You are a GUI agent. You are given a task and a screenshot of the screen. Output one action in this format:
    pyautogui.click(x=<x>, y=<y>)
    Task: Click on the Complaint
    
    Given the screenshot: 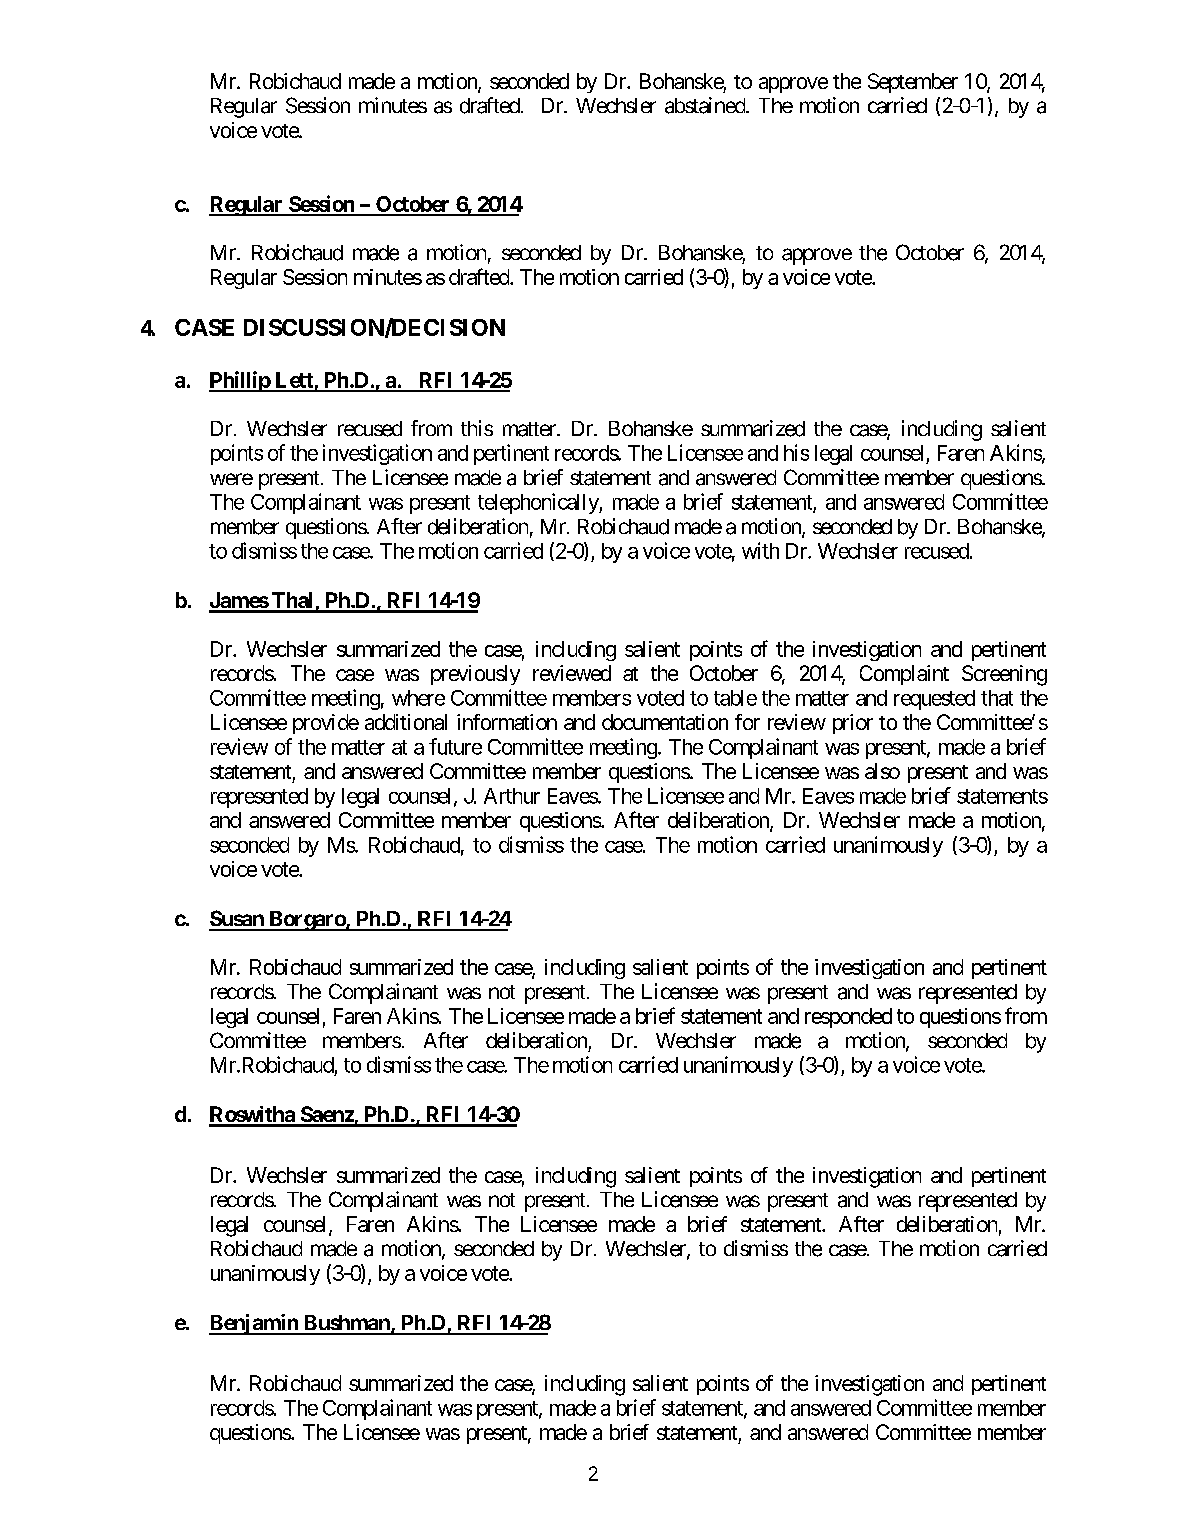 What is the action you would take?
    pyautogui.click(x=904, y=675)
